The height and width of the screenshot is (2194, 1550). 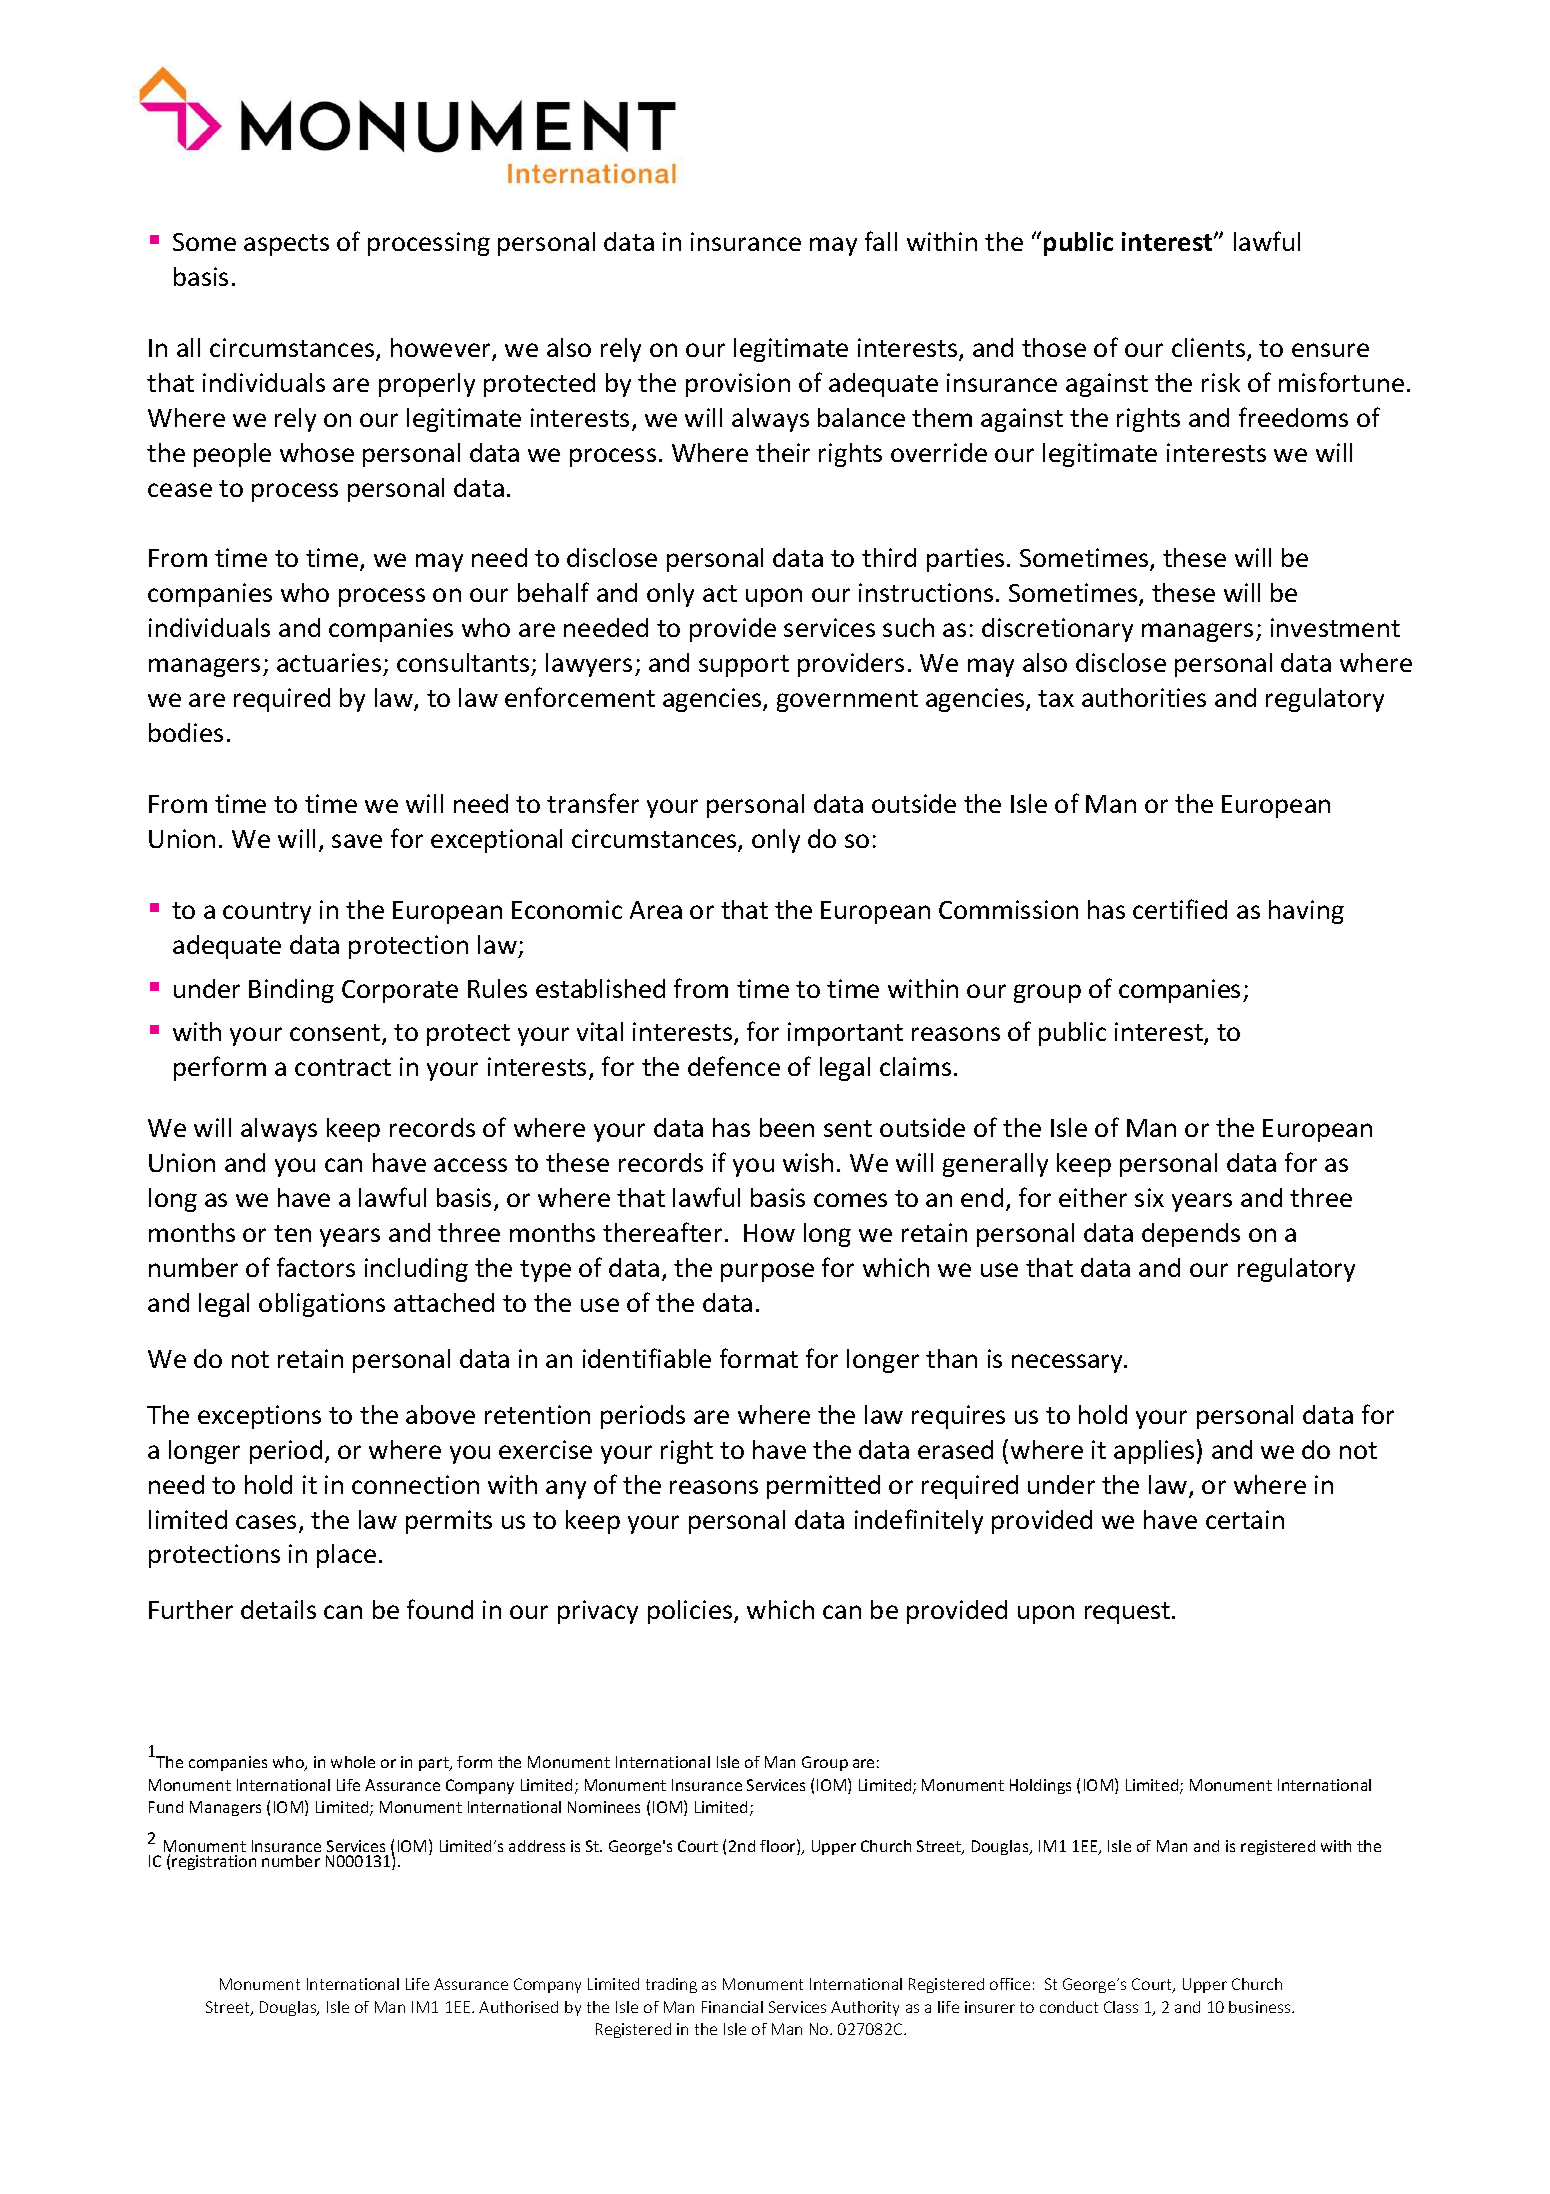 What do you see at coordinates (1210, 349) in the screenshot?
I see `clients` at bounding box center [1210, 349].
